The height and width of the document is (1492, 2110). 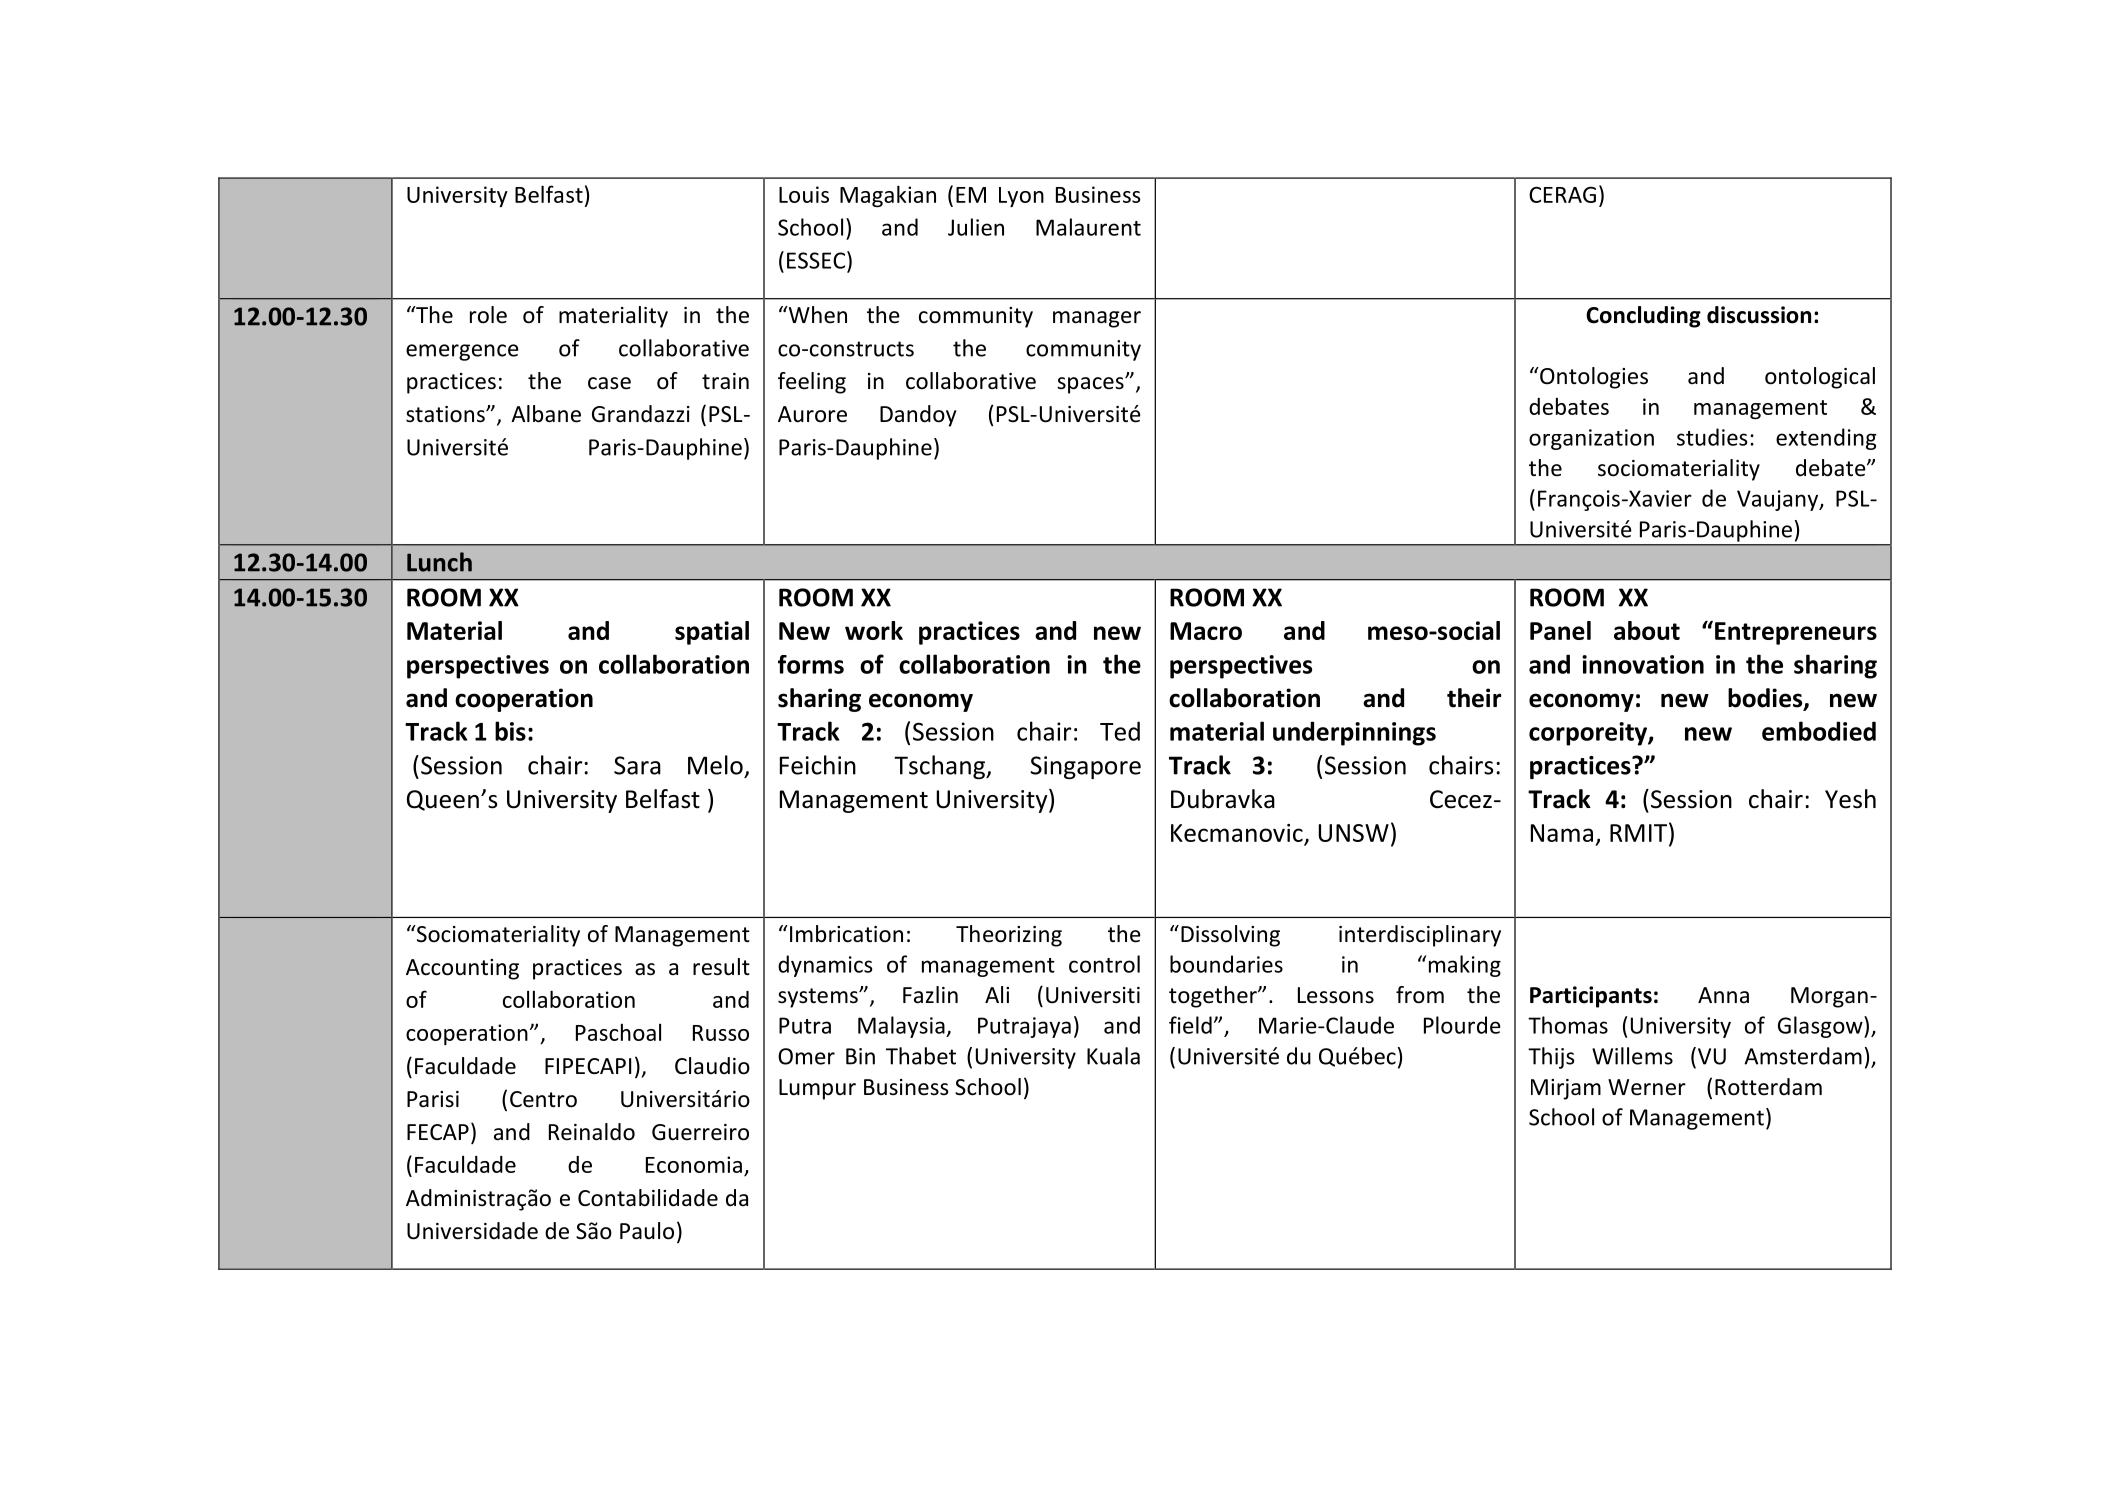 What do you see at coordinates (1021, 197) in the document?
I see `Lyon` at bounding box center [1021, 197].
